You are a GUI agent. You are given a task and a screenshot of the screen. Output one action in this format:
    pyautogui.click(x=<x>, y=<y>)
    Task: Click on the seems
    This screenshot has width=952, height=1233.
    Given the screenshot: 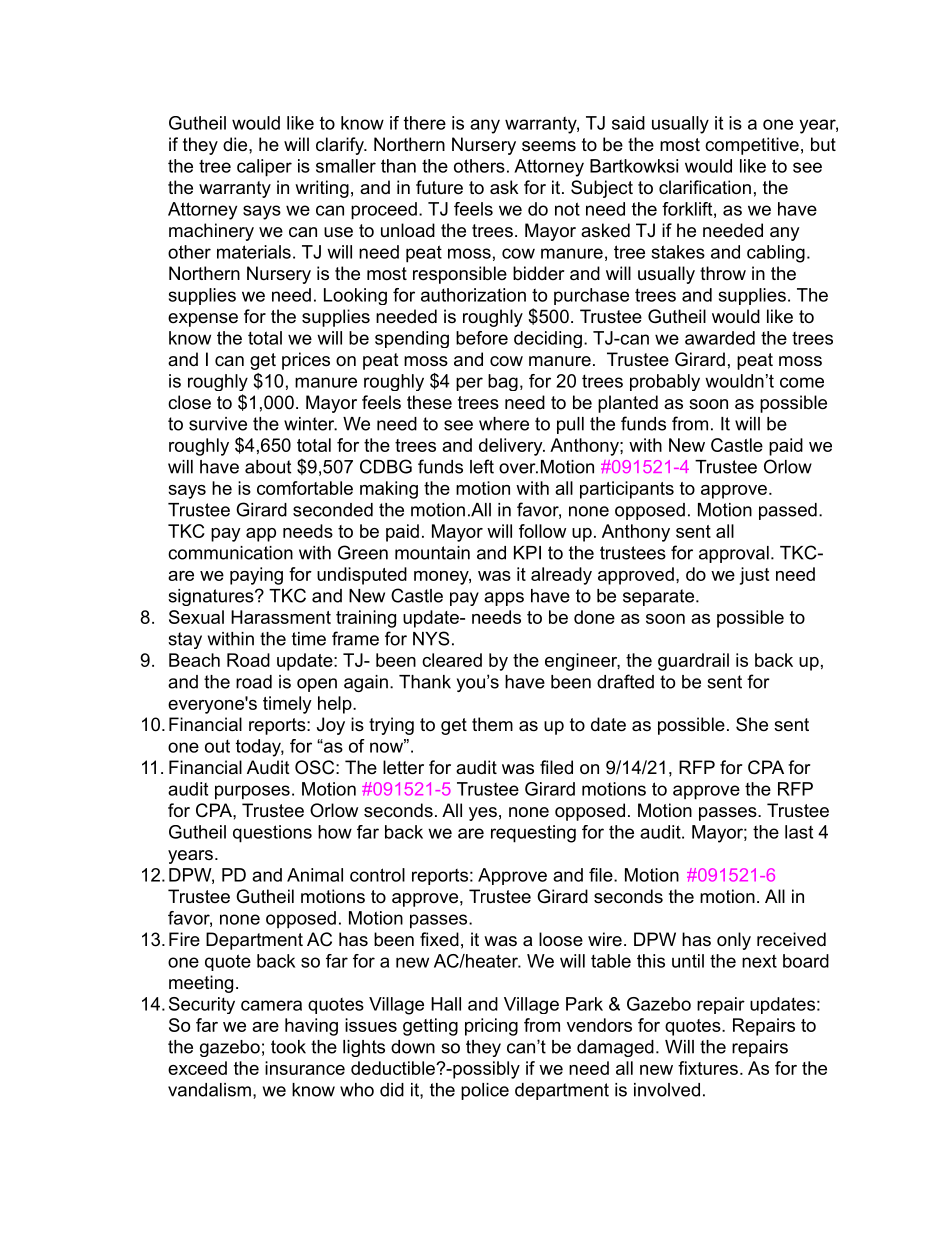 What is the action you would take?
    pyautogui.click(x=549, y=146)
